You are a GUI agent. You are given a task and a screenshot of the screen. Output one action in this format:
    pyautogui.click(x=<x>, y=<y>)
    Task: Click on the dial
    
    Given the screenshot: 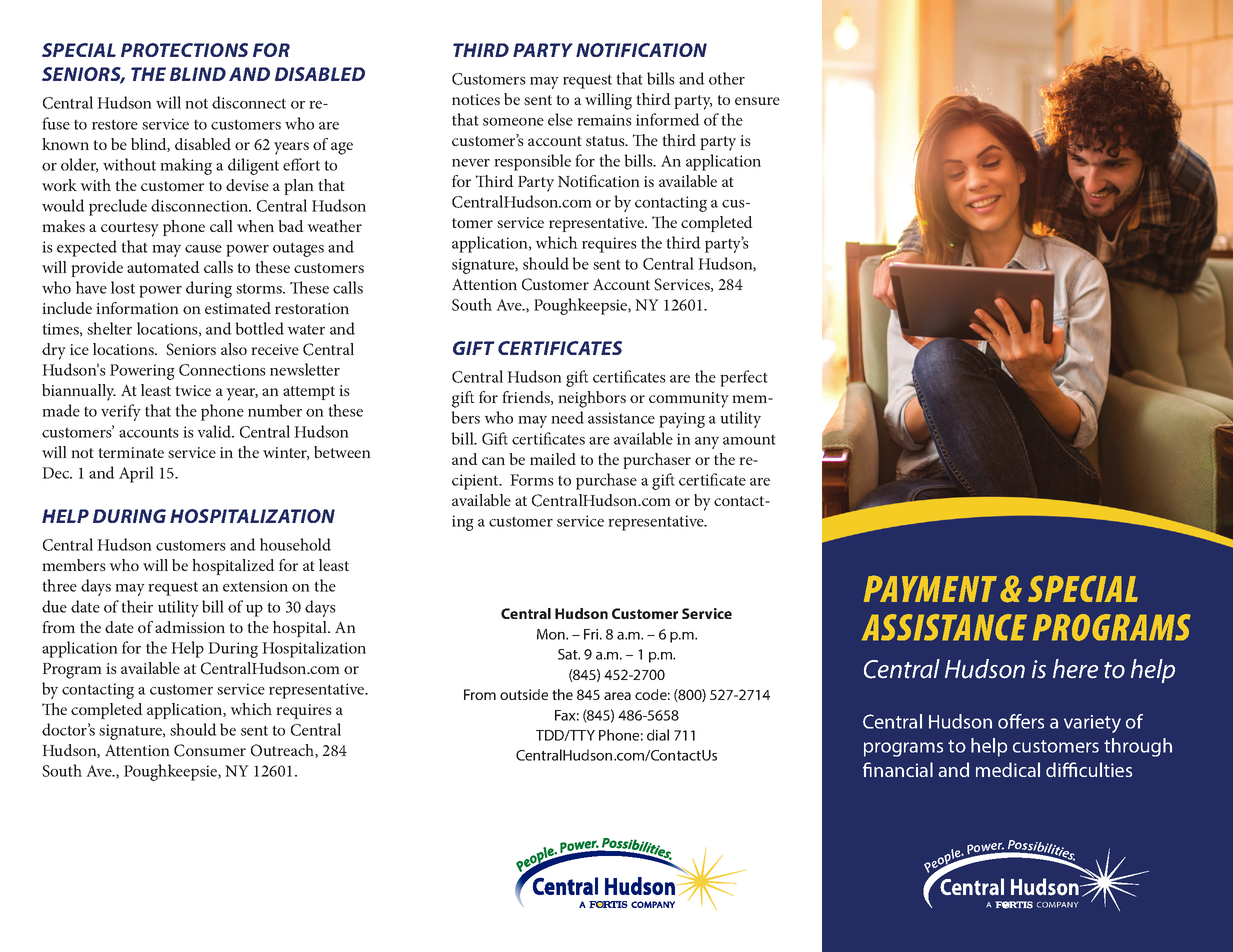 What is the action you would take?
    pyautogui.click(x=658, y=735)
